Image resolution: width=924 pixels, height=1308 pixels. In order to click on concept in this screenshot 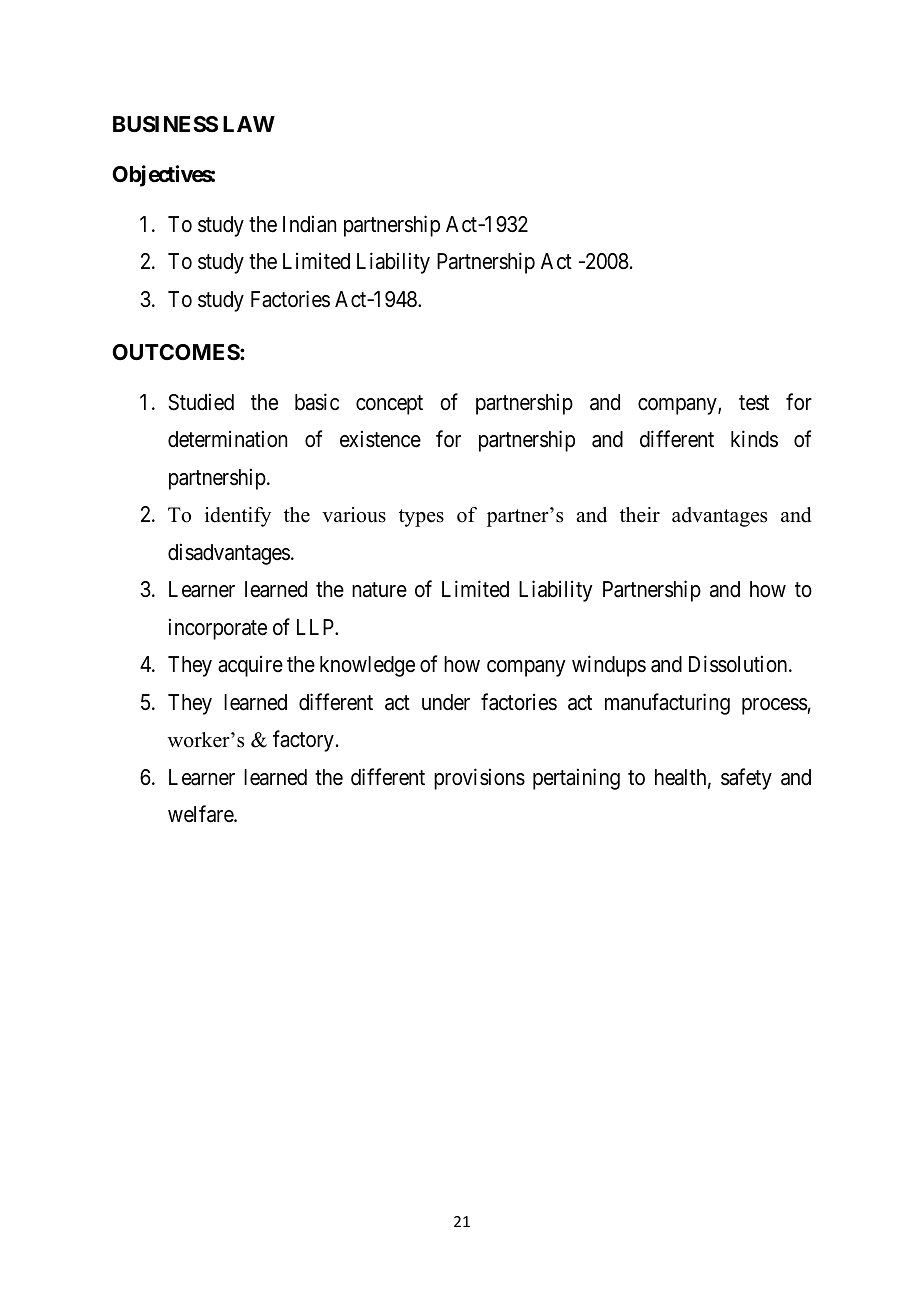, I will do `click(389, 405)`.
